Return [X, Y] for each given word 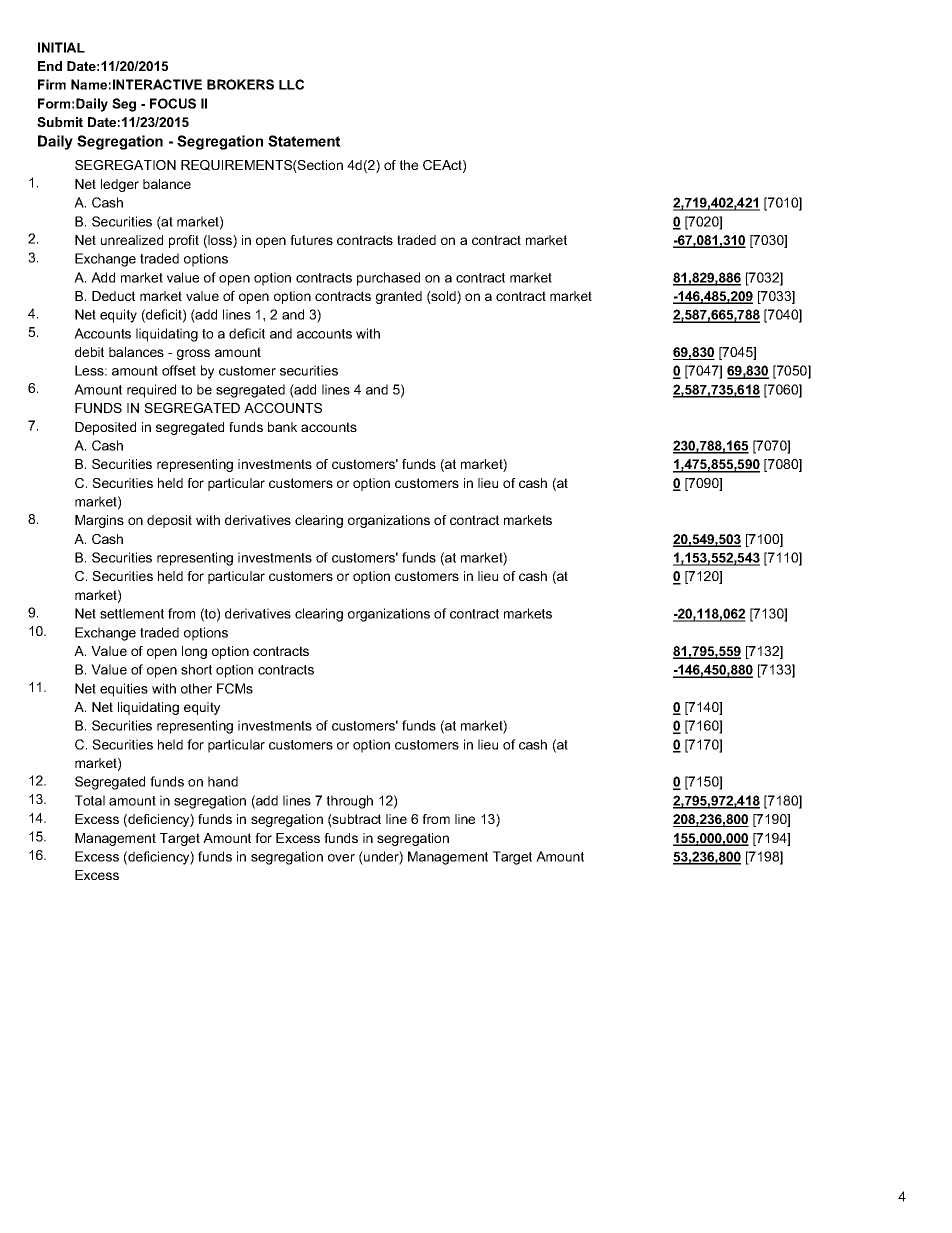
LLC [291, 84]
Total [90, 800]
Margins [99, 521]
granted [399, 297]
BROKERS [240, 84]
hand [223, 781]
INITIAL [61, 47]
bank [282, 427]
